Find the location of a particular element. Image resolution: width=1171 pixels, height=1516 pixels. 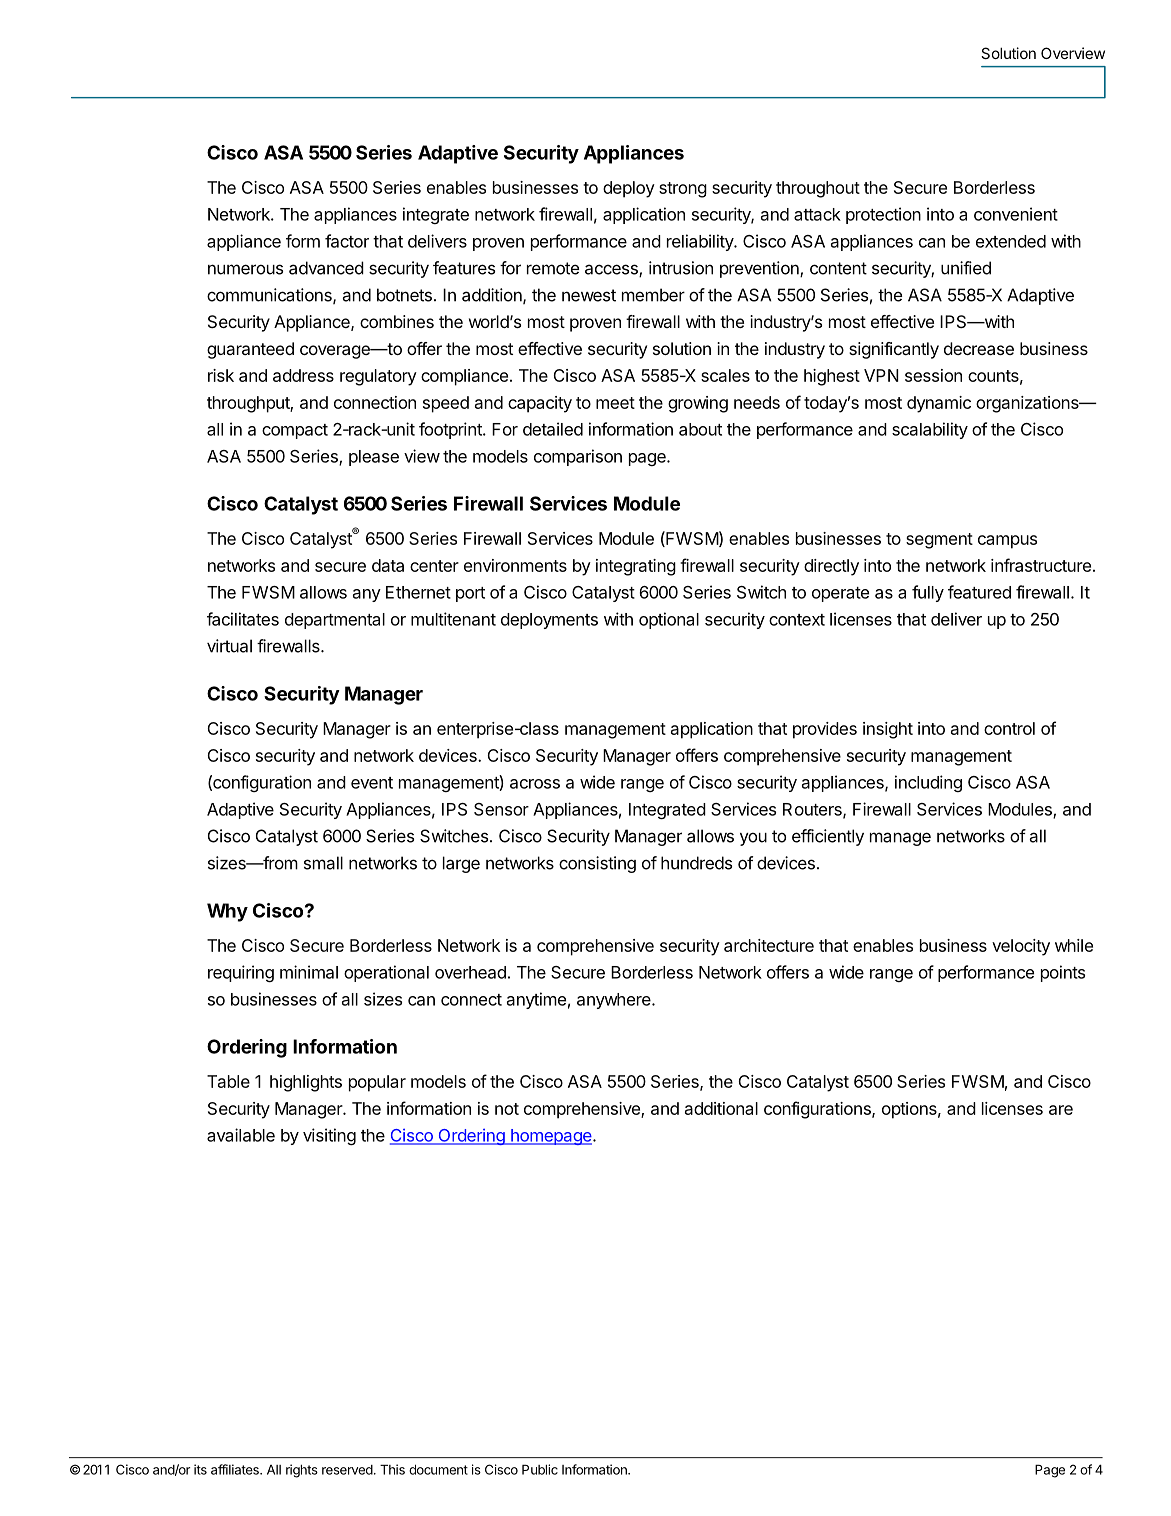

rights is located at coordinates (302, 1471).
